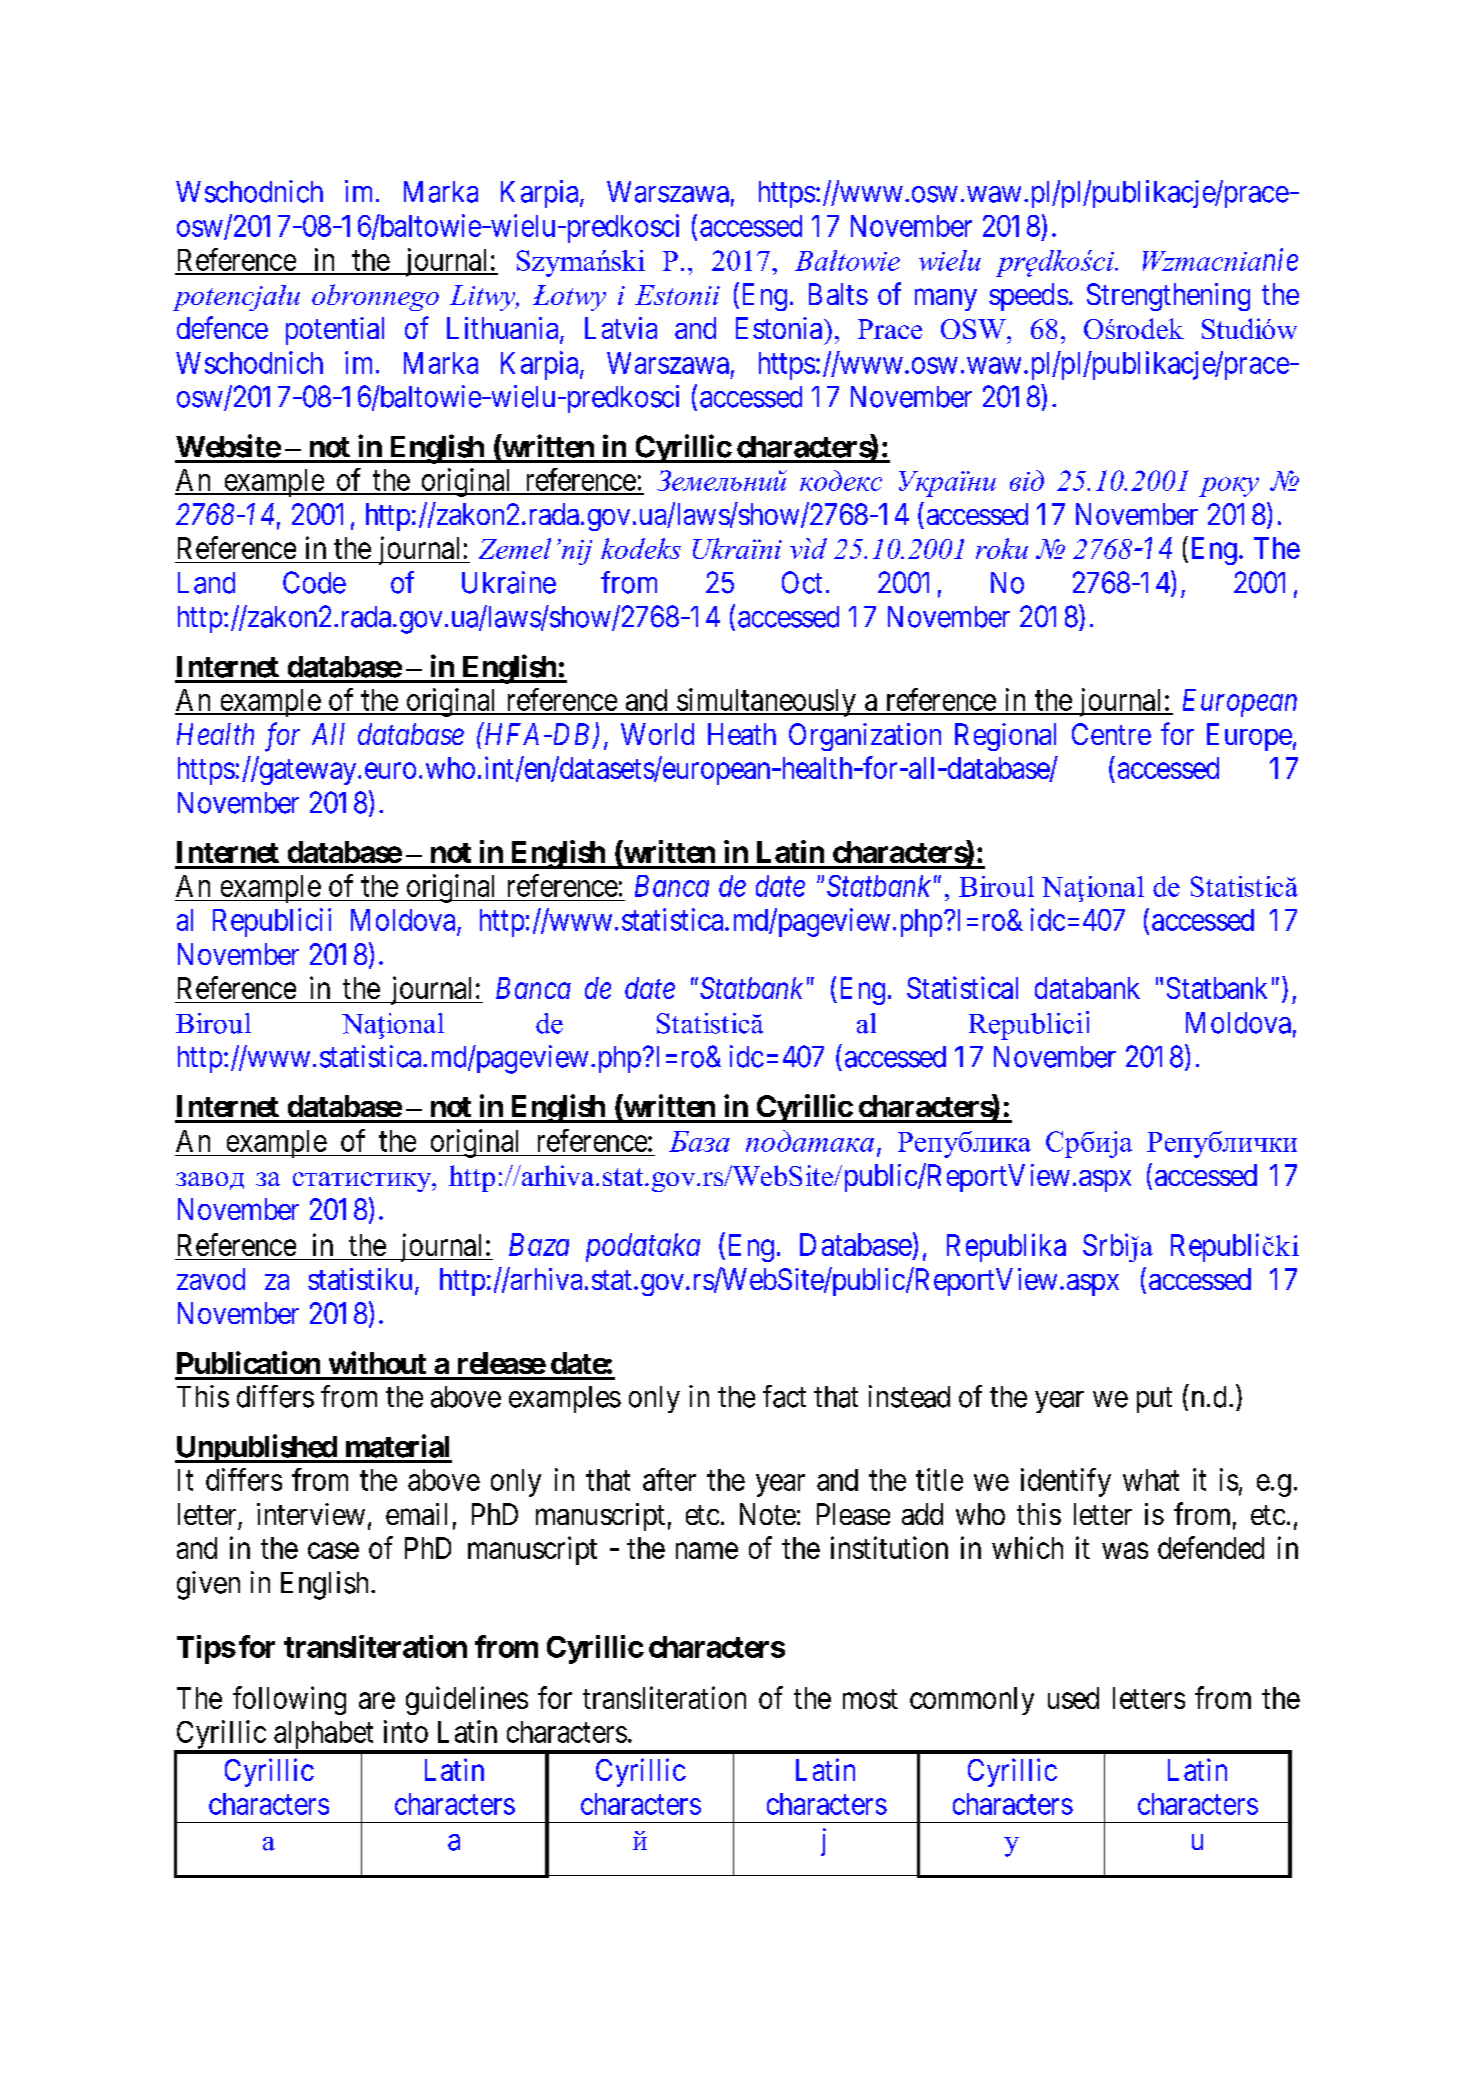  I want to click on Code, so click(314, 582).
